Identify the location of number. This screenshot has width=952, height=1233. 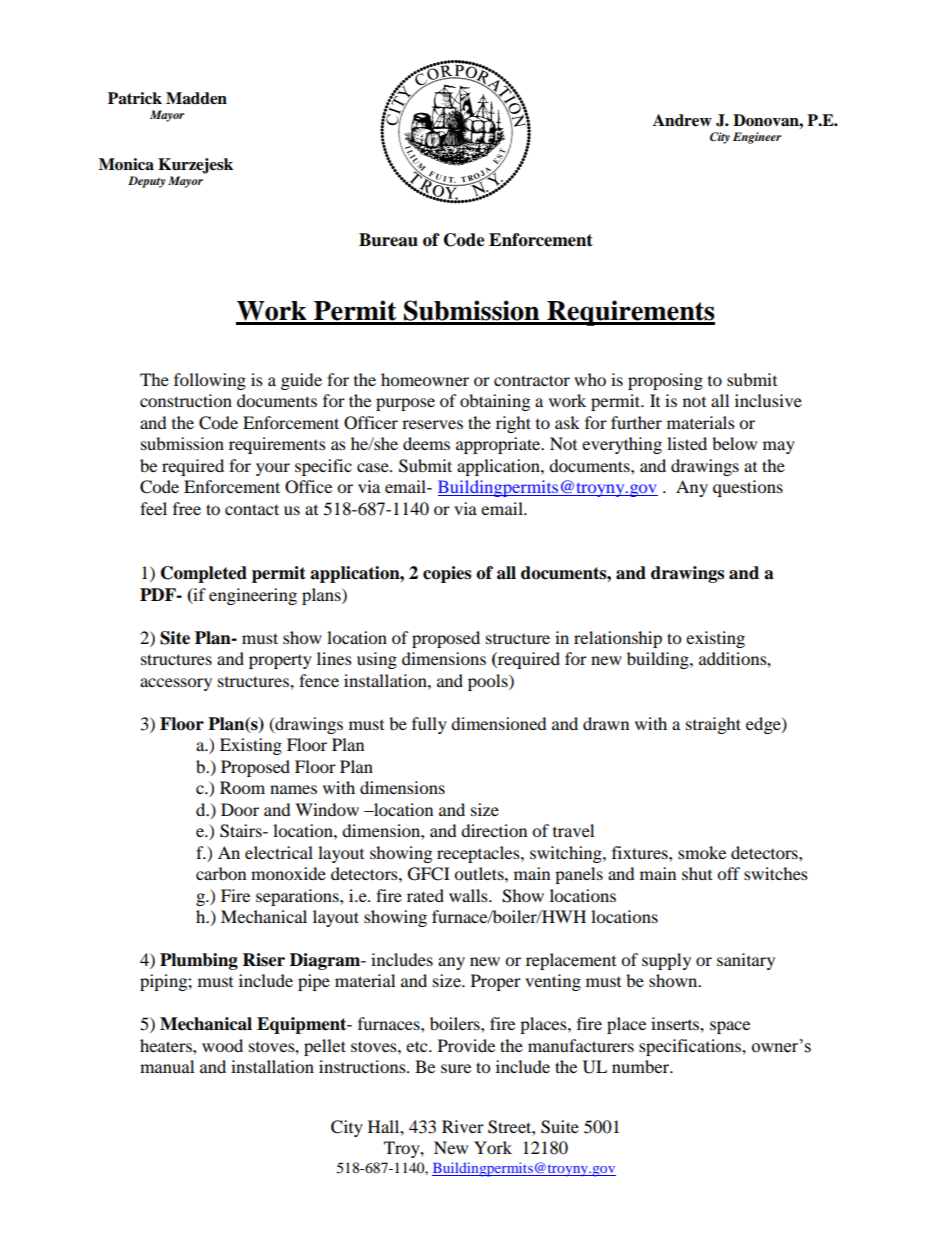
(642, 1066).
